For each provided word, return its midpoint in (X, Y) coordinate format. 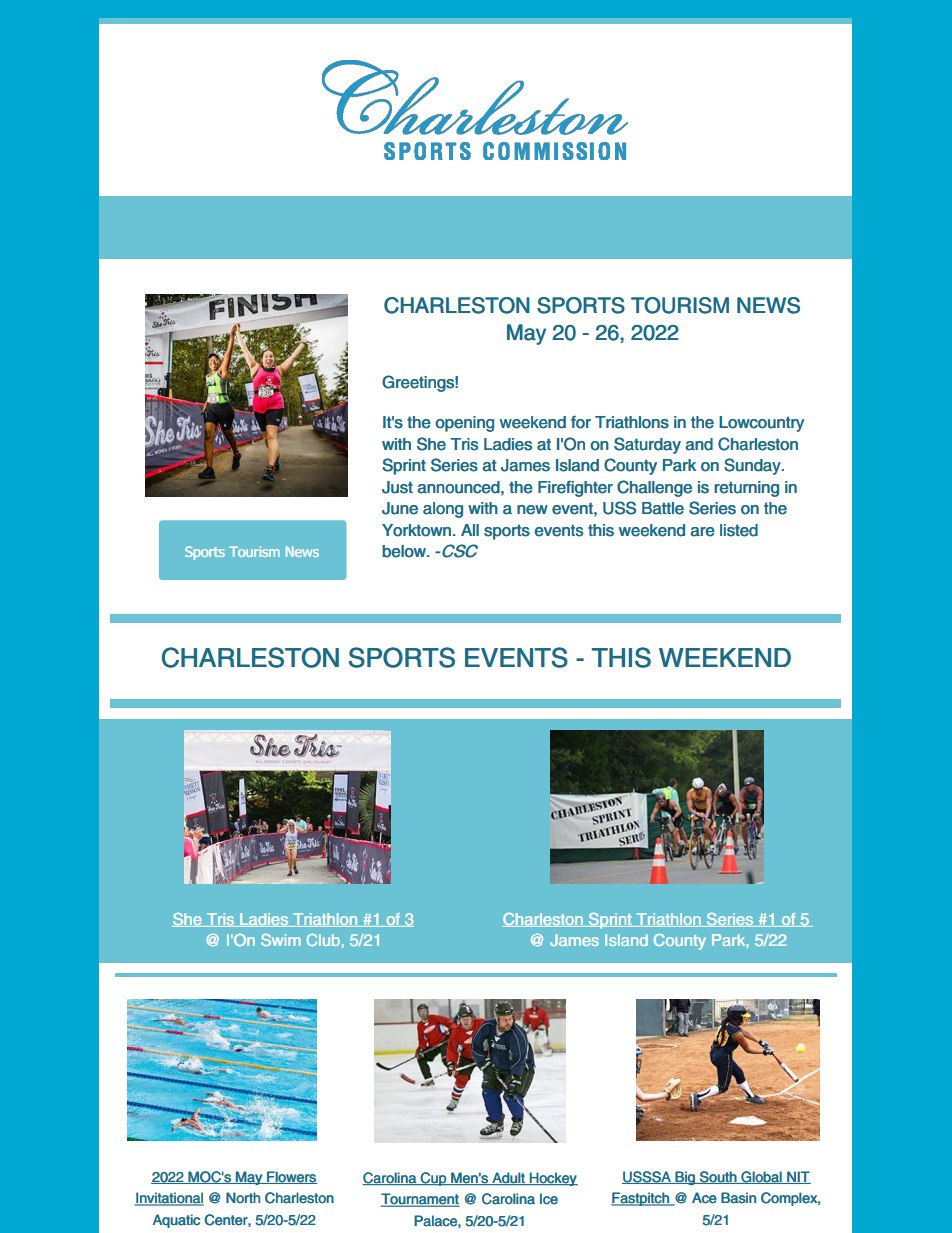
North (243, 1198)
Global (761, 1177)
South (718, 1177)
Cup (433, 1179)
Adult (508, 1178)
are (702, 532)
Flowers (291, 1177)
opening (464, 424)
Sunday (753, 466)
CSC (458, 551)
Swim (281, 940)
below (405, 551)
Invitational (169, 1199)
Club (323, 940)
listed (739, 530)
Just (397, 487)
